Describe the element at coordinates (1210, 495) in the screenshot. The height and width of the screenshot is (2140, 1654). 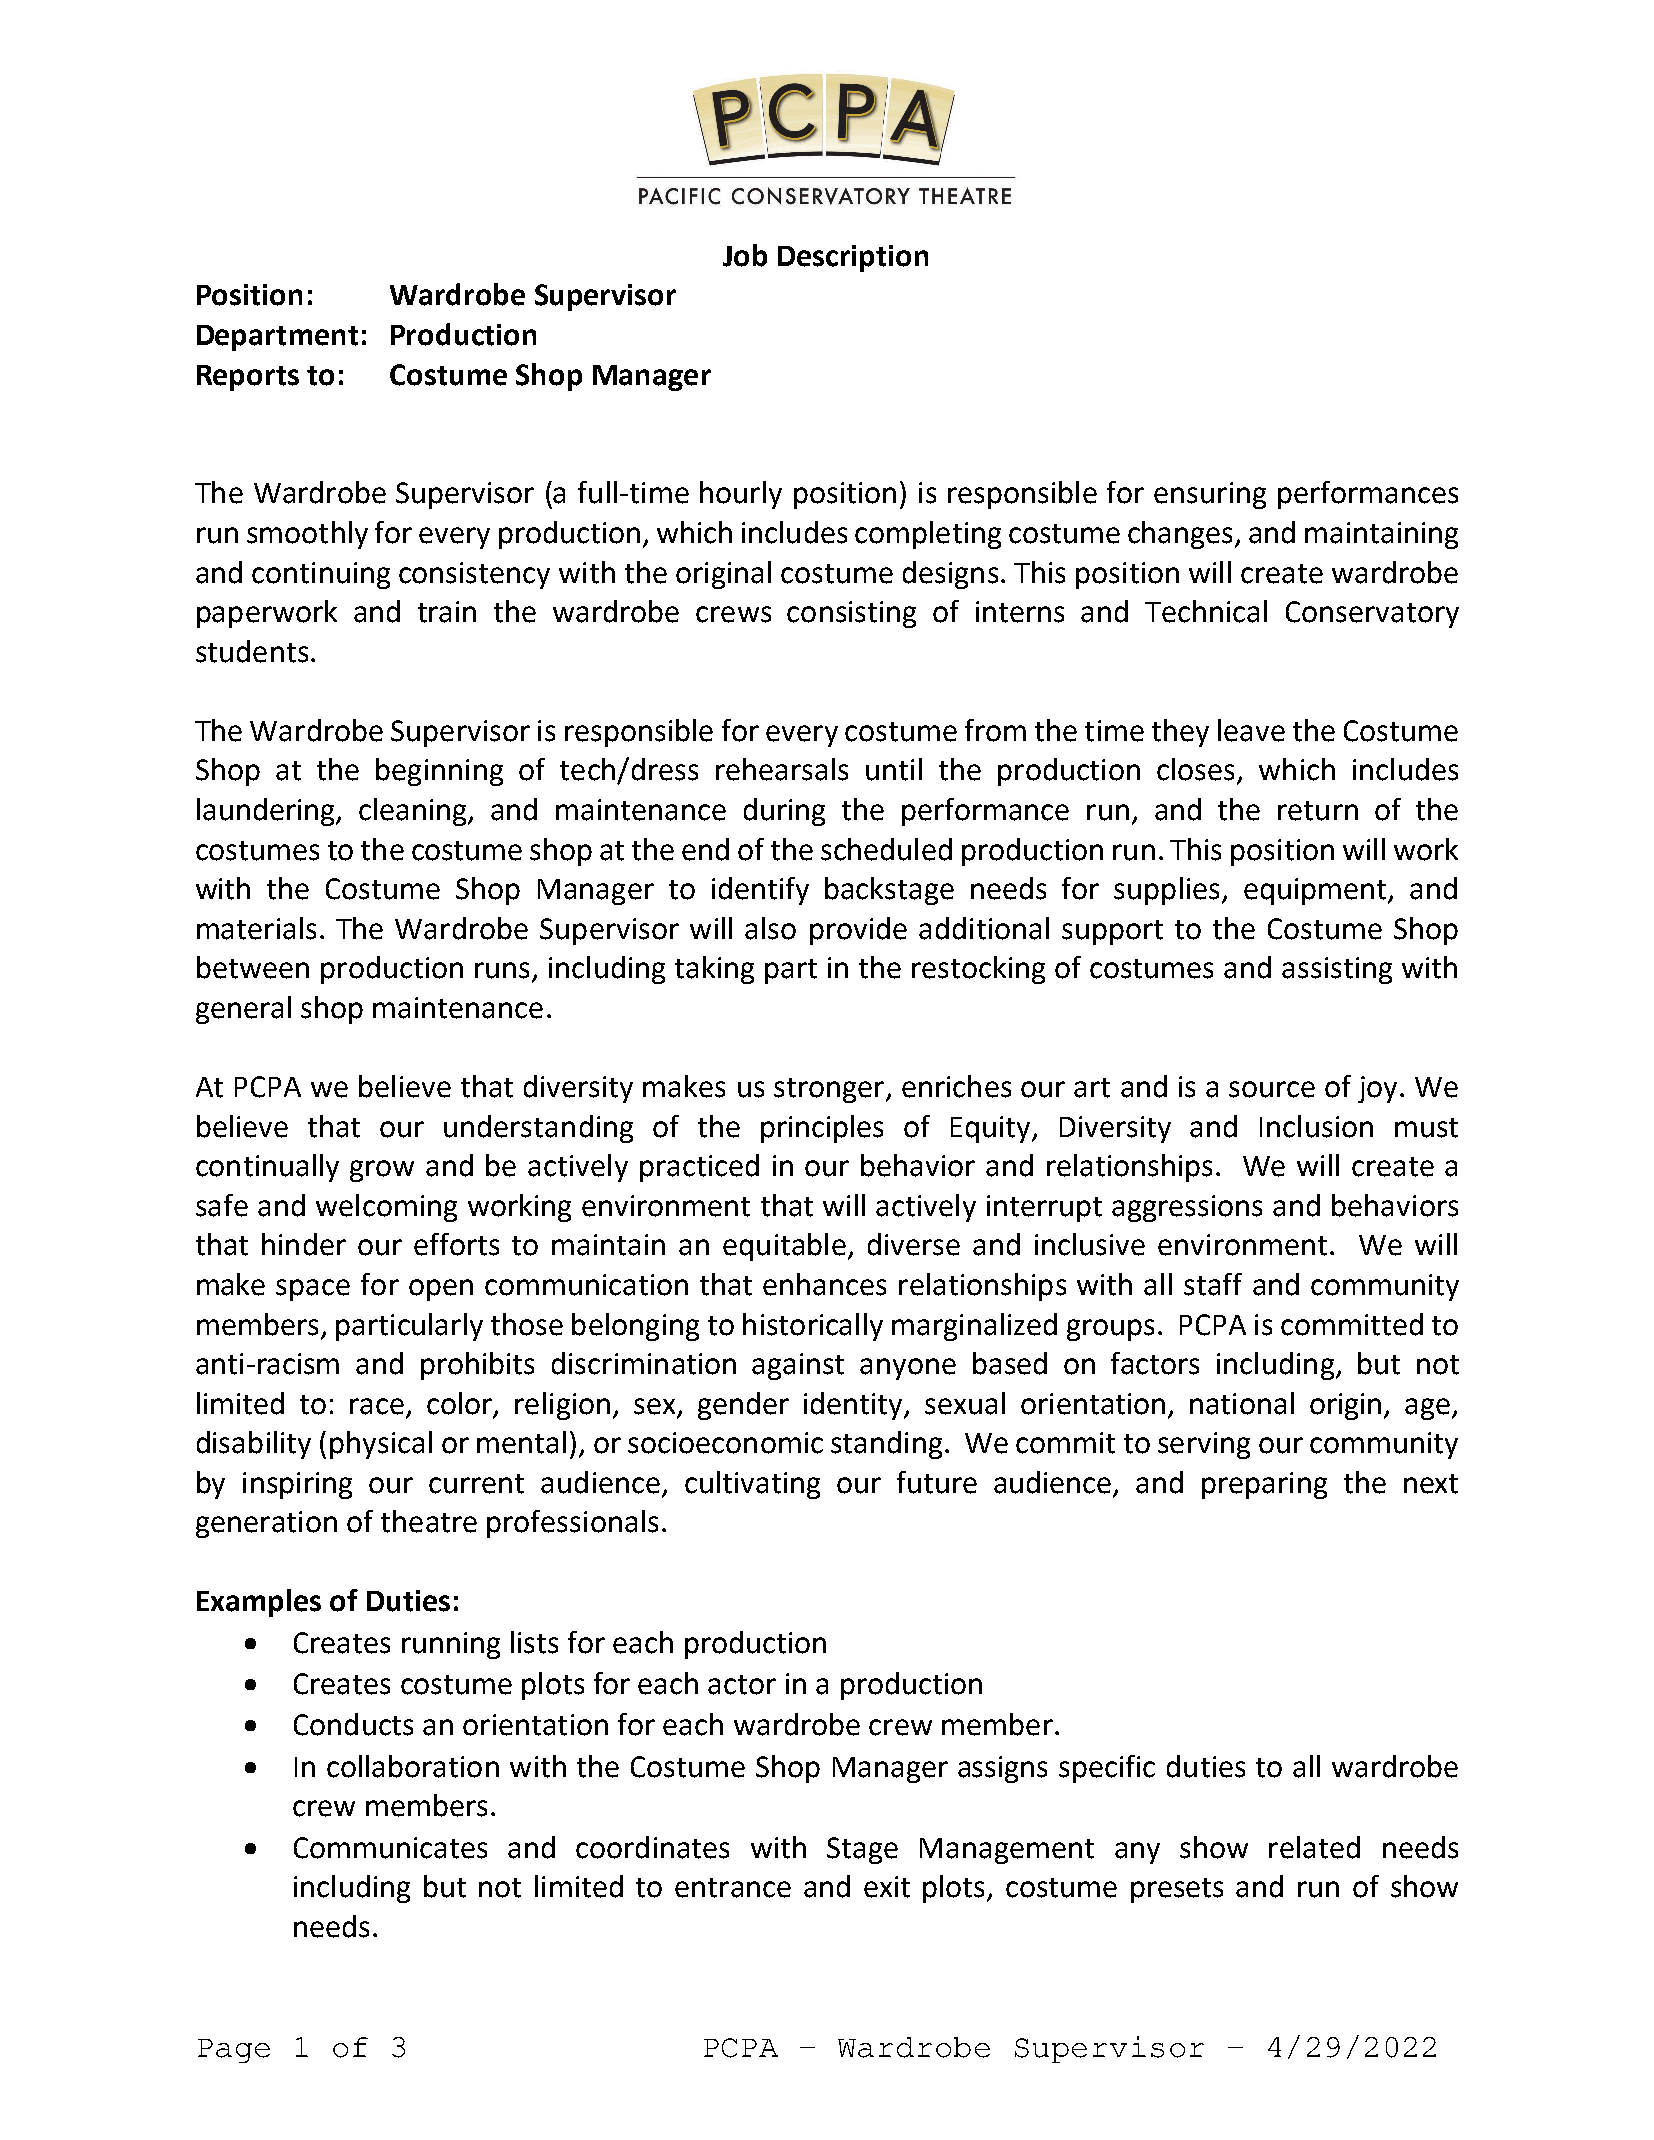
I see `ensuring` at that location.
